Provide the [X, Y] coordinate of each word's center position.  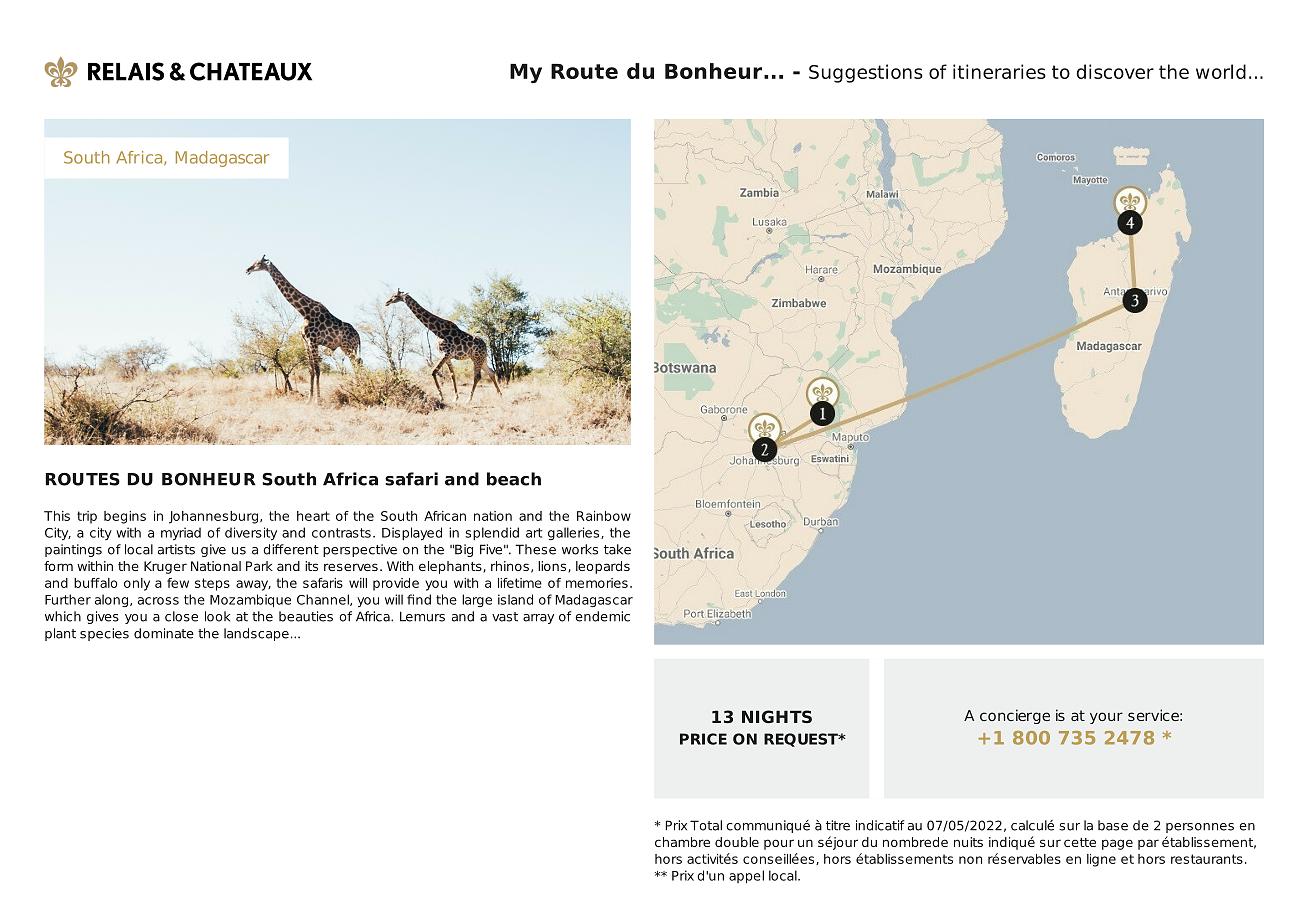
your [1106, 718]
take [617, 549]
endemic [602, 616]
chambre [682, 842]
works [580, 549]
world [1221, 71]
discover [1115, 71]
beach [514, 479]
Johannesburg [213, 517]
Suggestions [866, 73]
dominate [164, 633]
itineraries [999, 71]
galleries [575, 533]
